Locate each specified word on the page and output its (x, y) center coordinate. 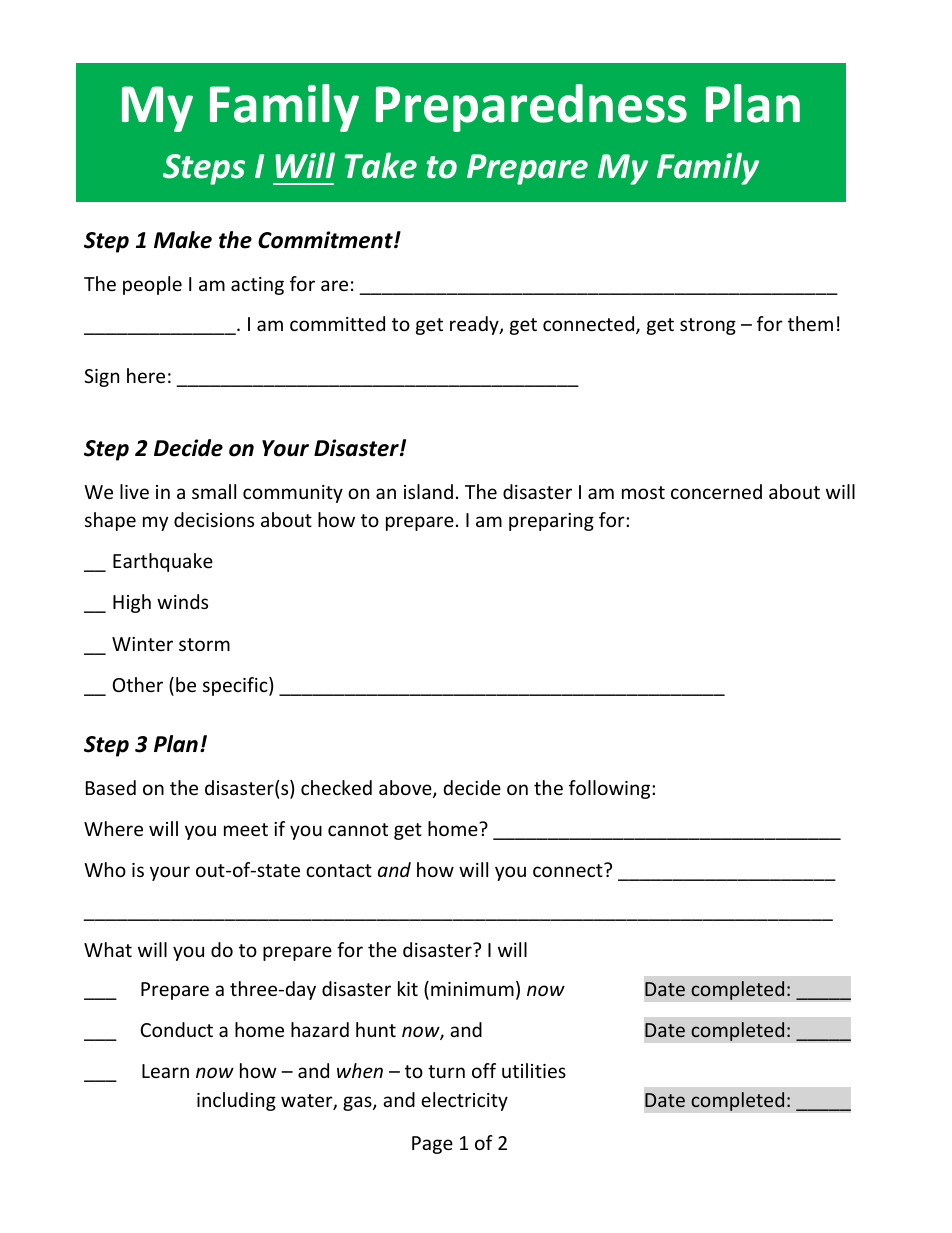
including (236, 1101)
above (406, 789)
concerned (716, 491)
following (611, 789)
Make (183, 240)
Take (381, 165)
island (428, 491)
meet (246, 829)
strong (708, 326)
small (214, 491)
